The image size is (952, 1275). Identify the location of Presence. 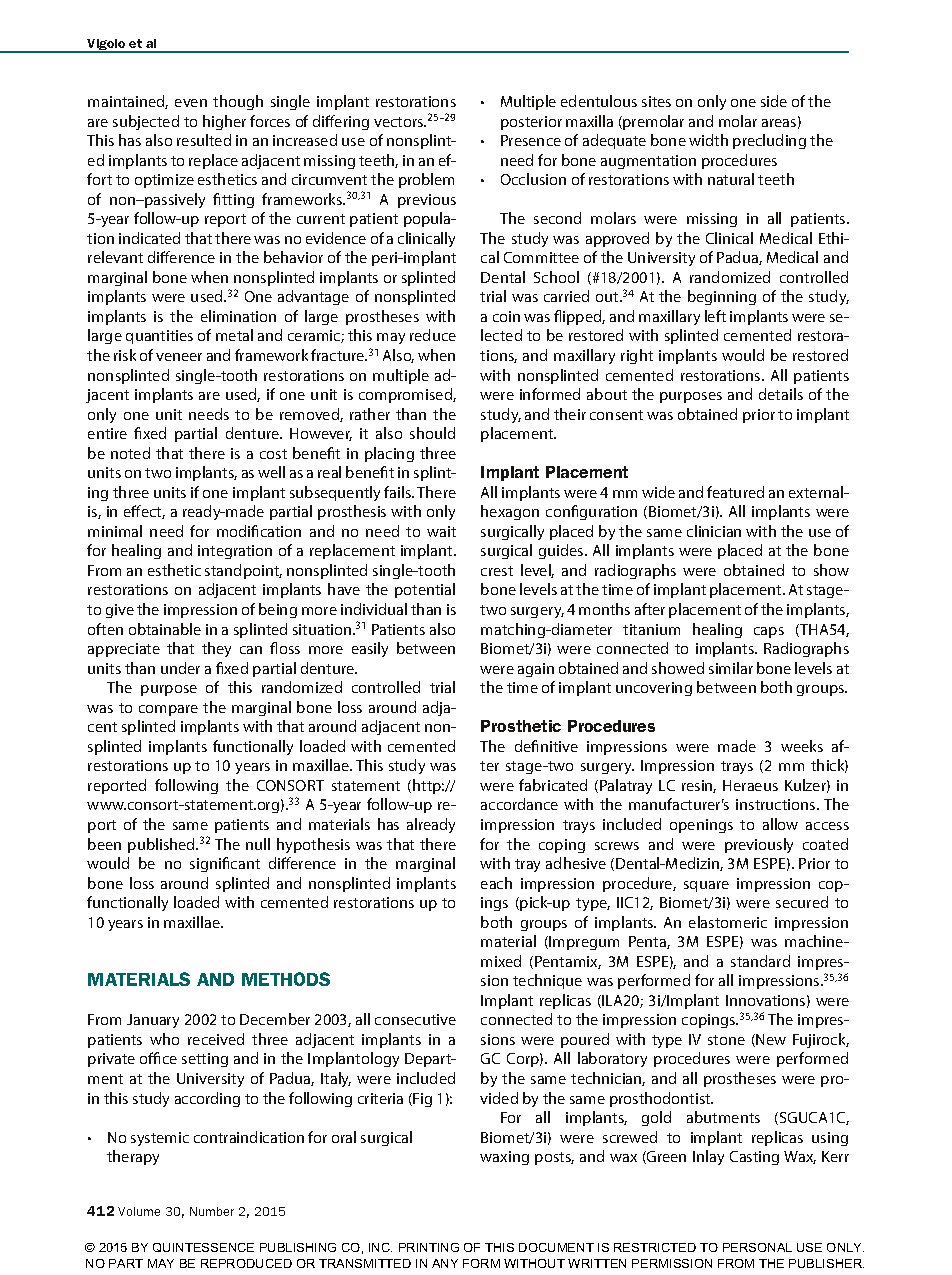
(531, 140).
